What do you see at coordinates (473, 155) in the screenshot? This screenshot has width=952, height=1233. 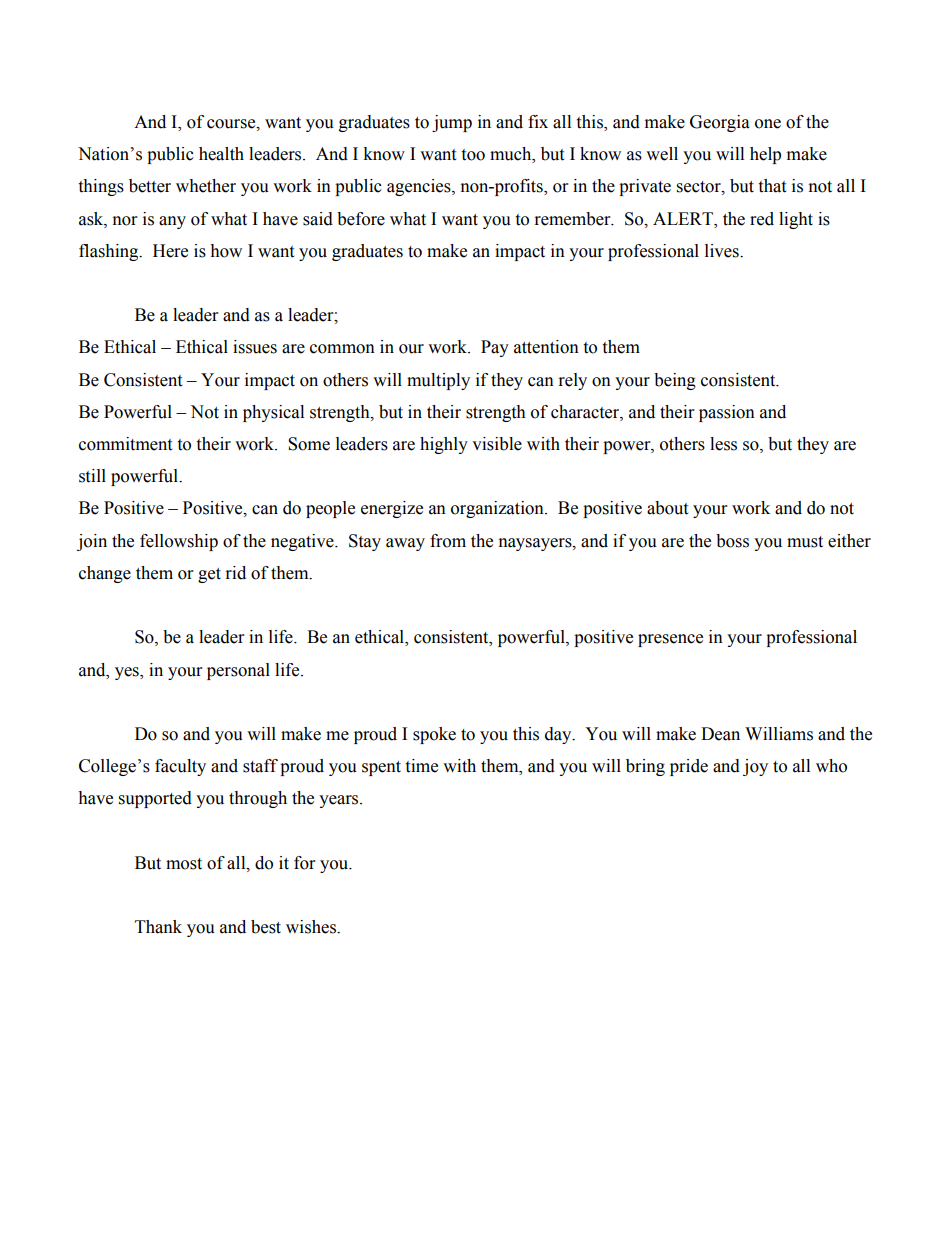 I see `too` at bounding box center [473, 155].
